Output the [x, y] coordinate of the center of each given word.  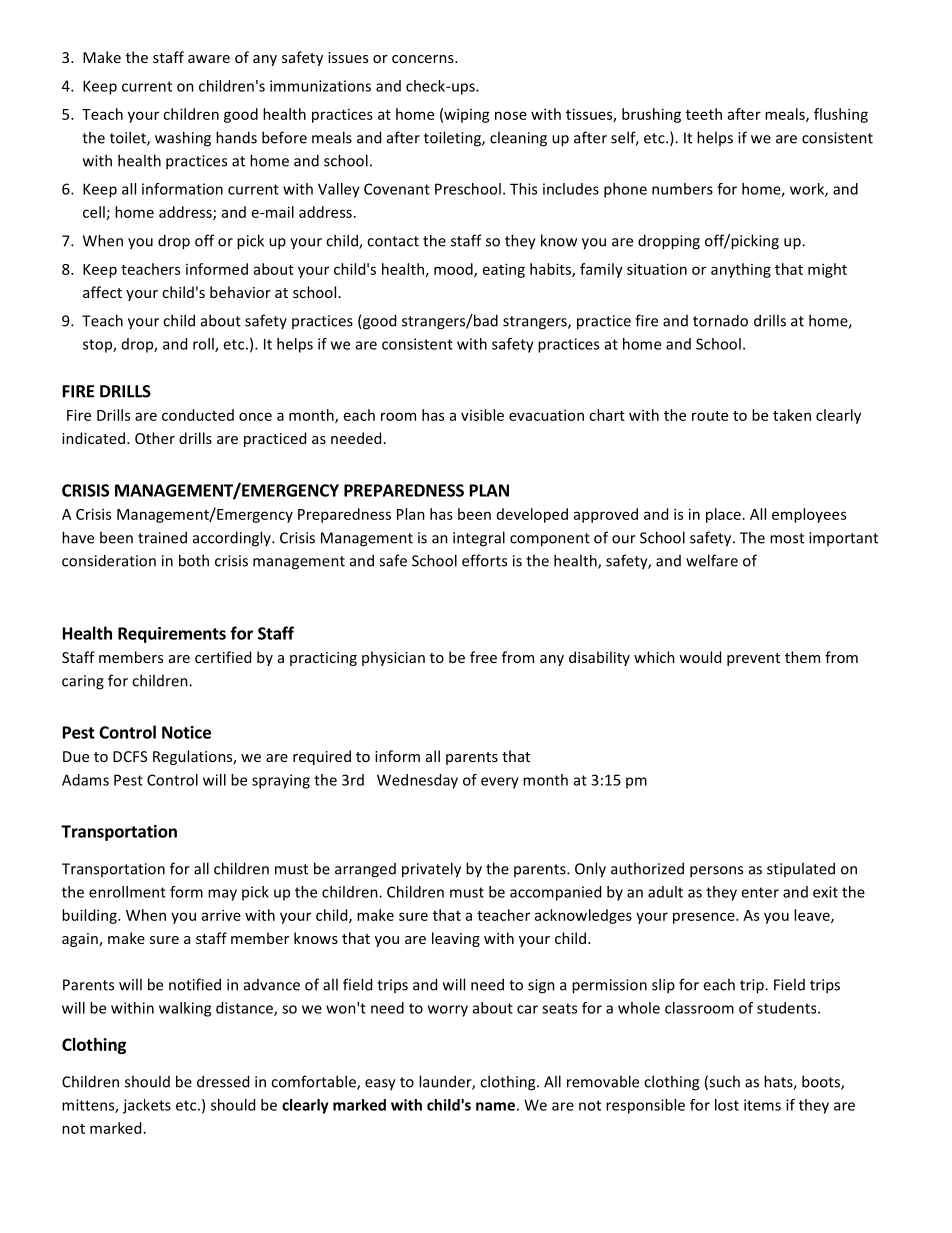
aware [209, 59]
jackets [147, 1106]
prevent [753, 659]
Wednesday [417, 781]
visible [482, 415]
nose [511, 115]
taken [792, 415]
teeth [704, 114]
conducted [198, 415]
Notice [186, 732]
